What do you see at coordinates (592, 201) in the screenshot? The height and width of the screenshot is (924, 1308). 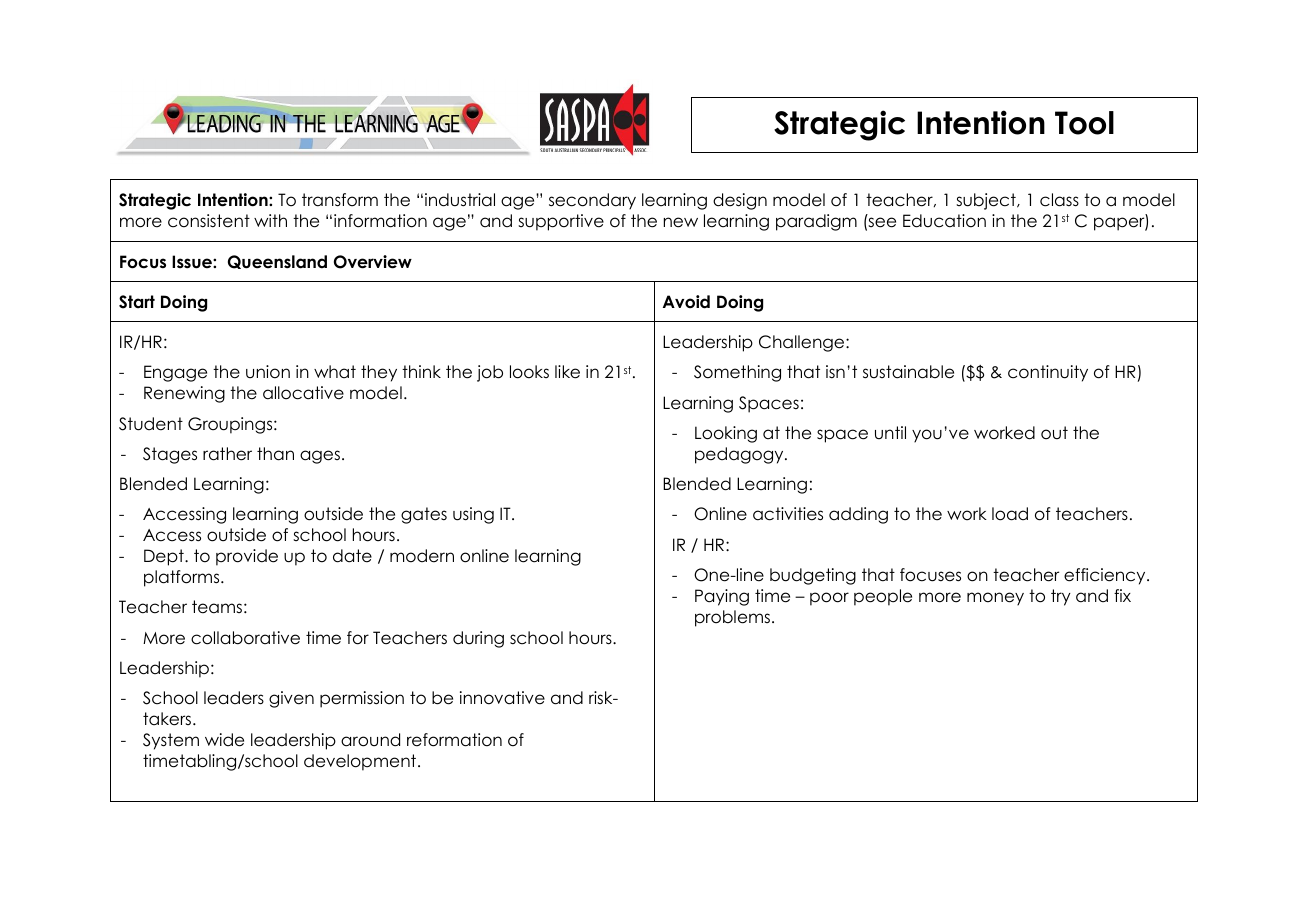 I see `secondary` at bounding box center [592, 201].
